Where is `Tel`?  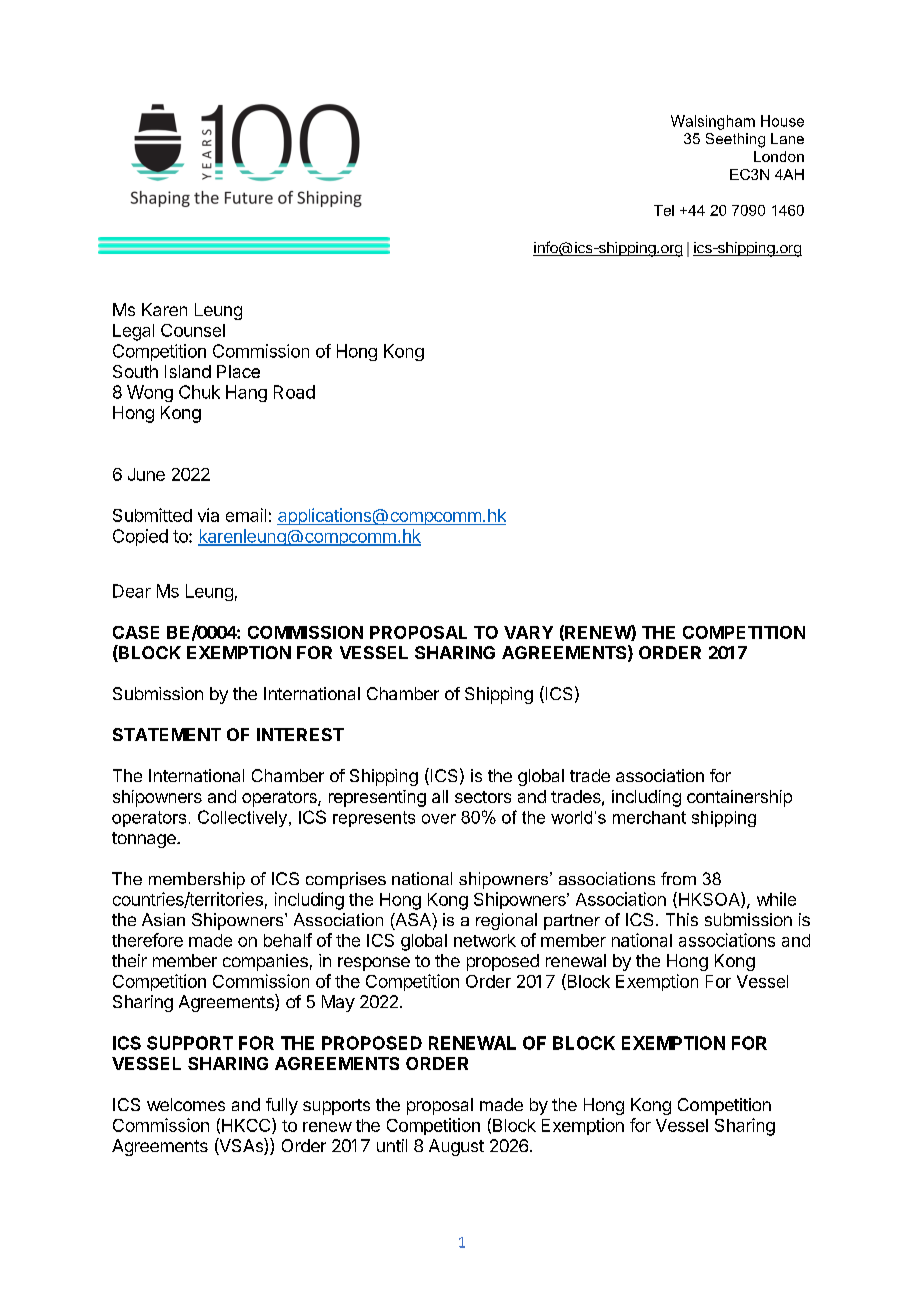 Tel is located at coordinates (664, 210).
